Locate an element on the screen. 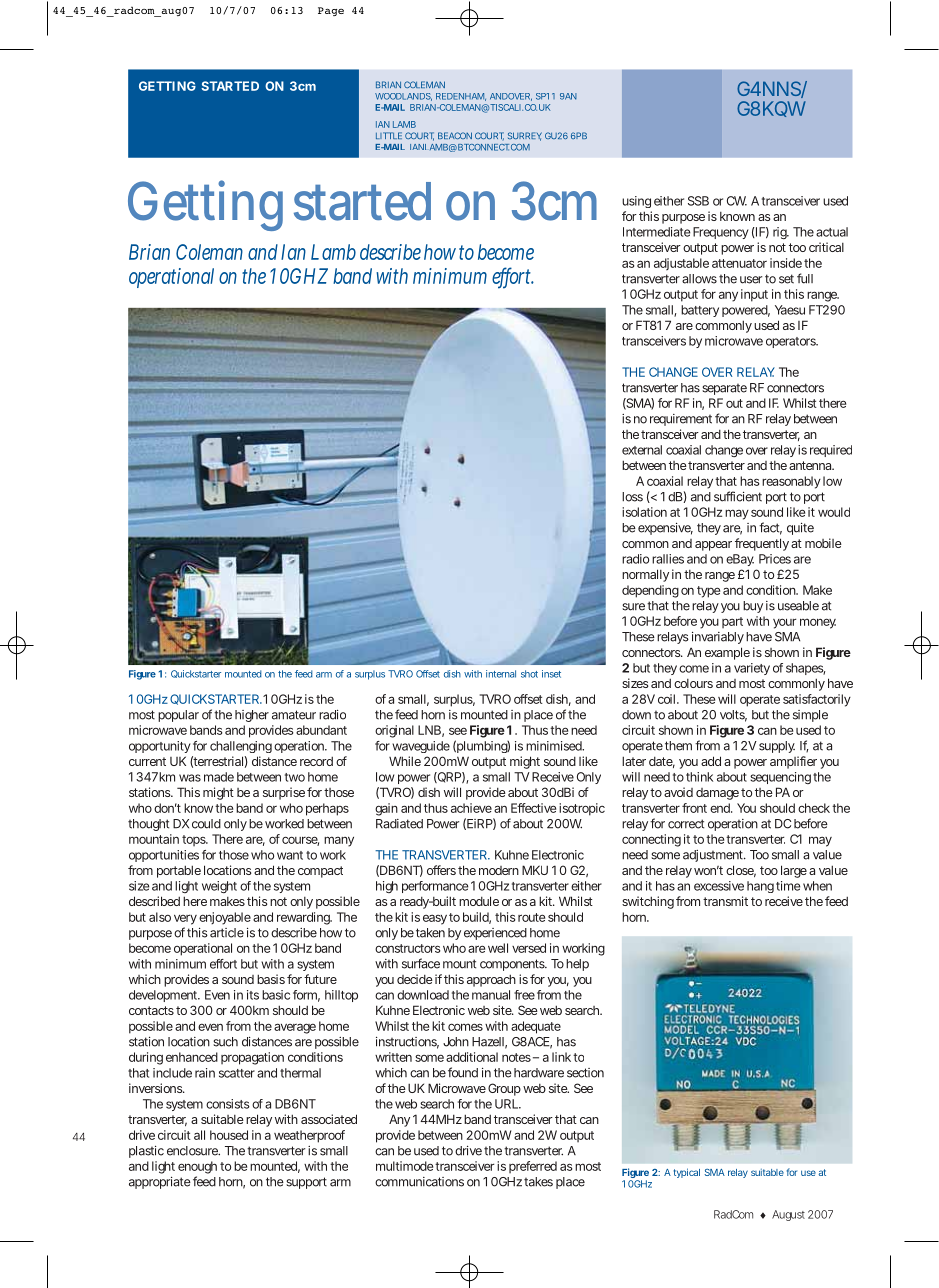 This screenshot has width=939, height=1288. internal is located at coordinates (501, 674).
